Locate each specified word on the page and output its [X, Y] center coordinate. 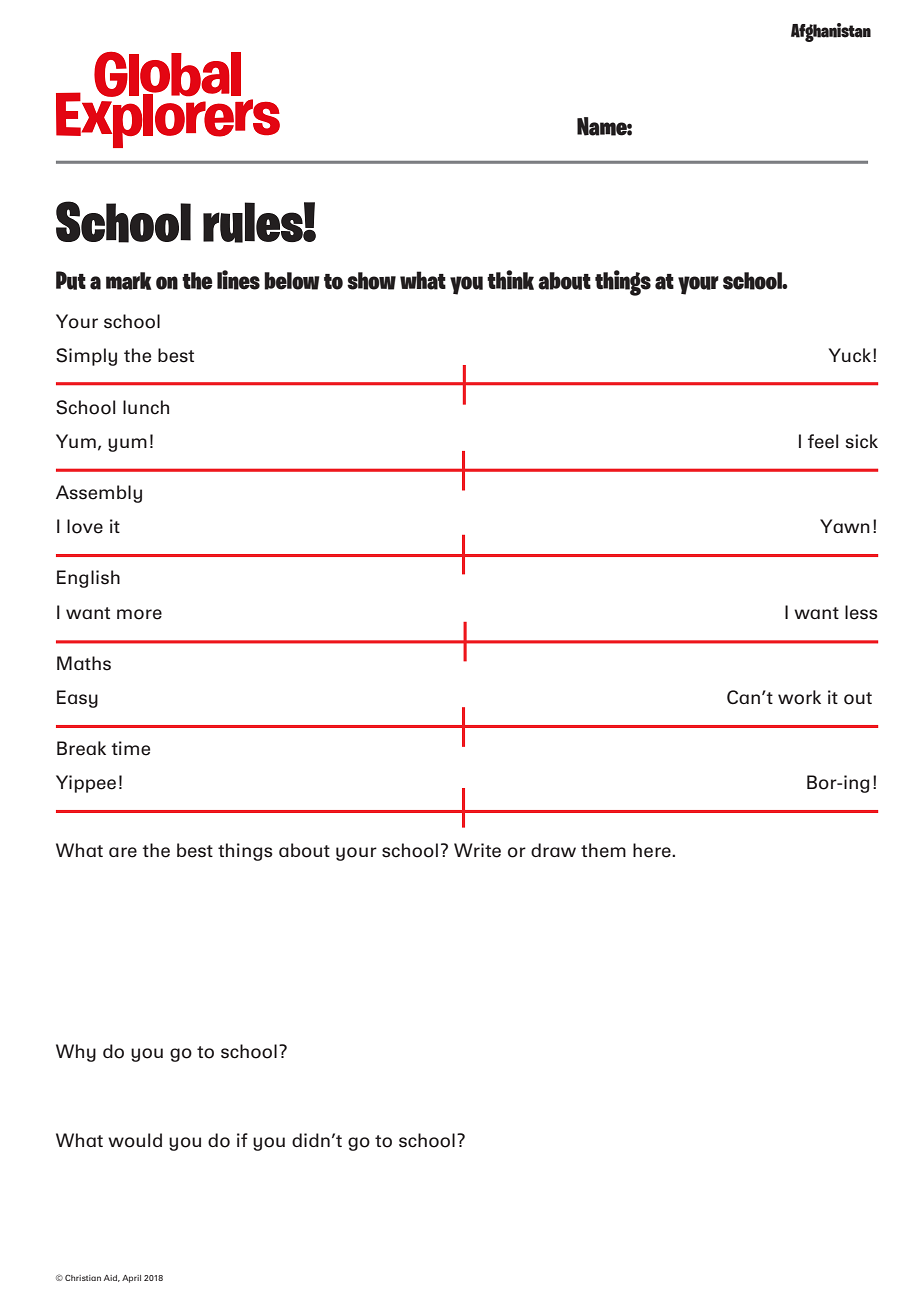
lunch [146, 407]
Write [477, 850]
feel [823, 441]
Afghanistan [831, 32]
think [510, 280]
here [653, 850]
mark [128, 281]
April [131, 1279]
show [371, 281]
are [123, 852]
